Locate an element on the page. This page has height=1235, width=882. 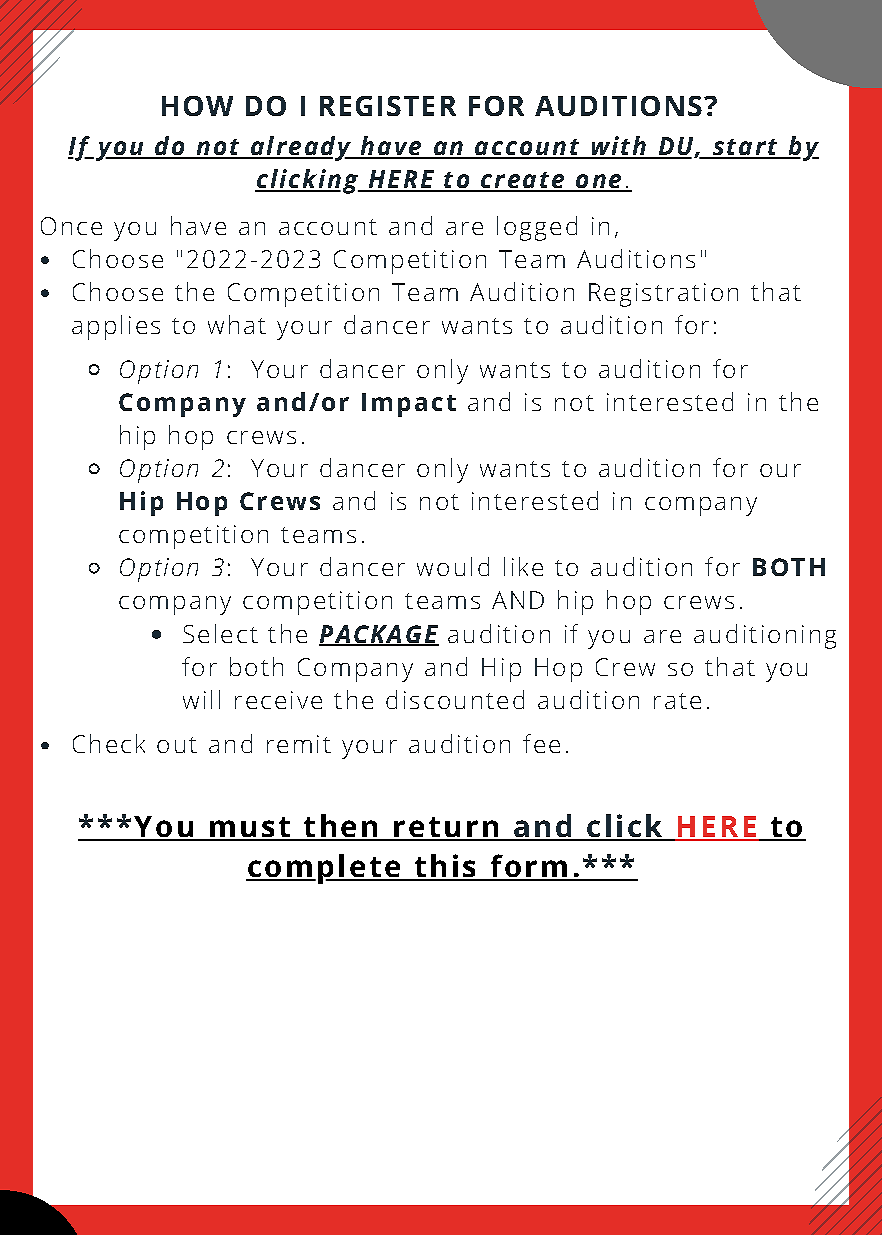
Impact is located at coordinates (409, 405).
